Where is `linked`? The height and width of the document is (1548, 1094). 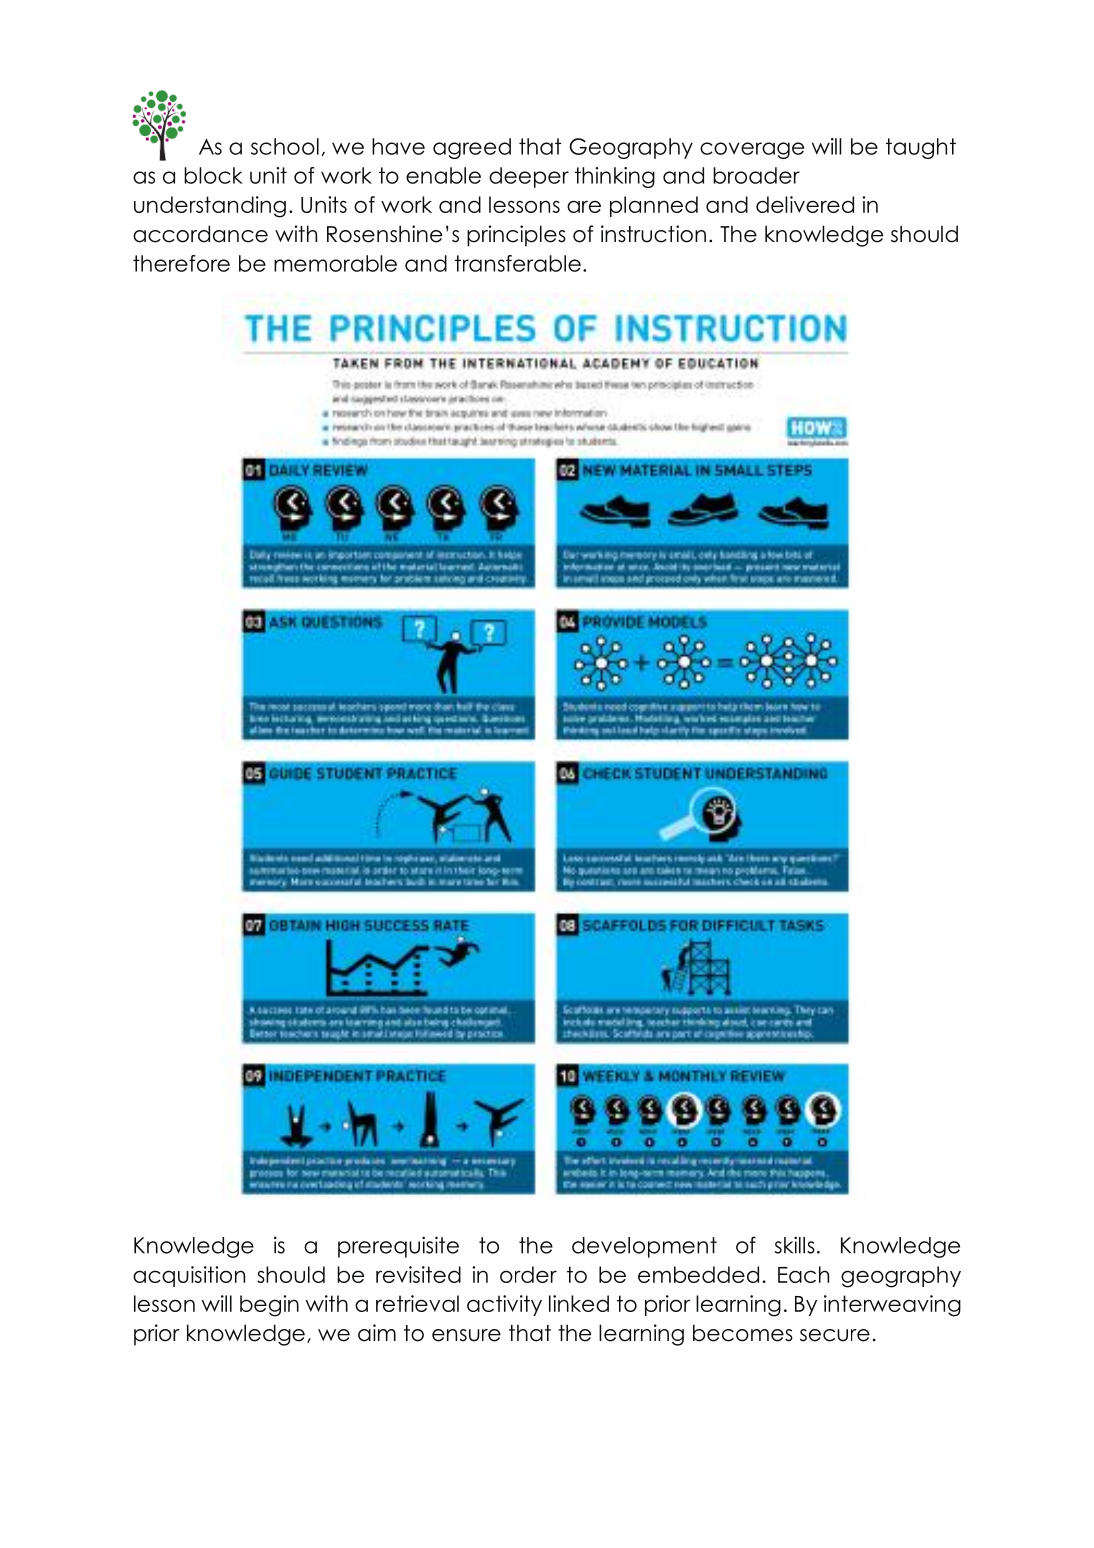
linked is located at coordinates (579, 1303).
